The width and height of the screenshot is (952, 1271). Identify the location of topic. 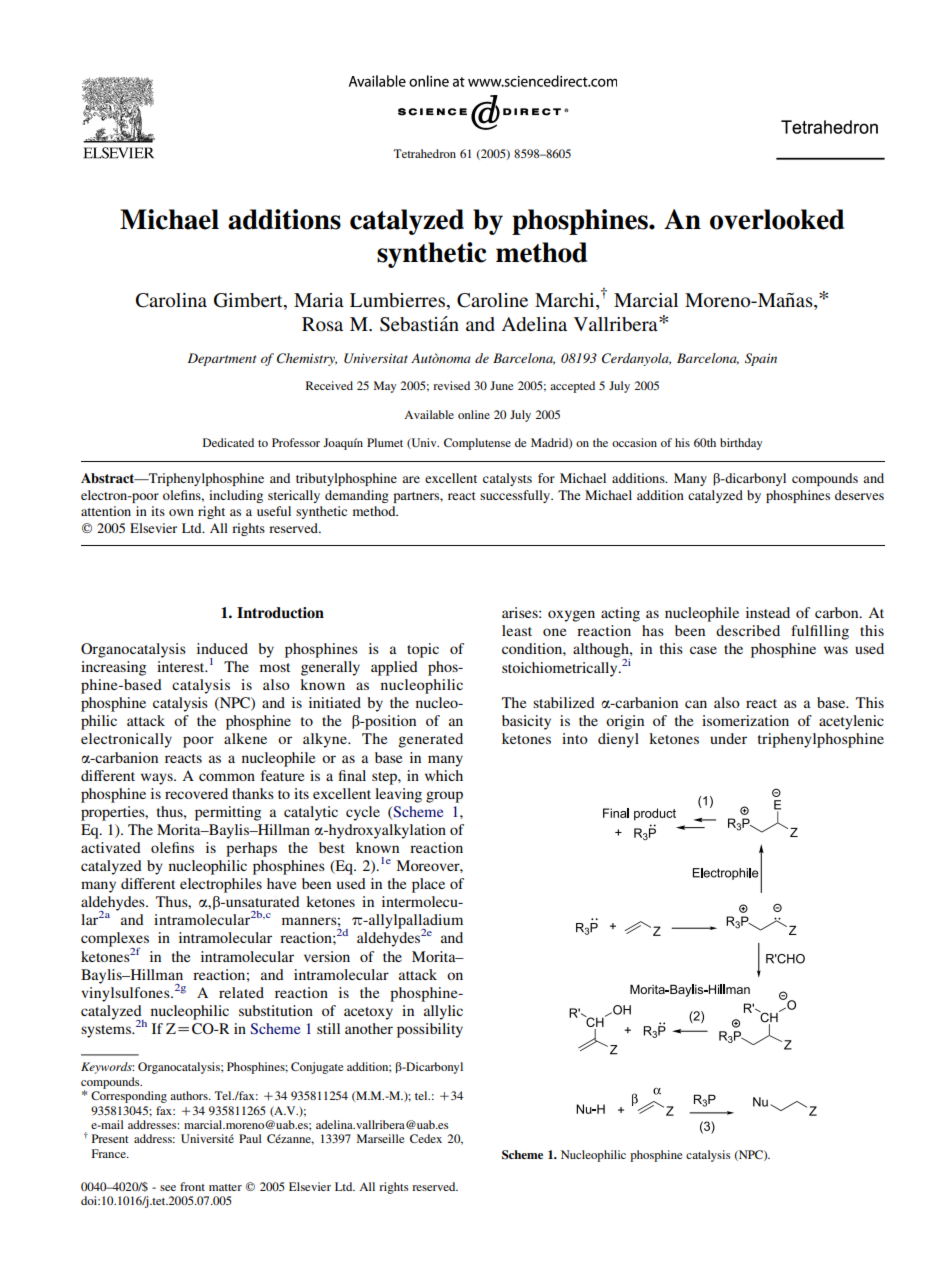
(423, 650).
